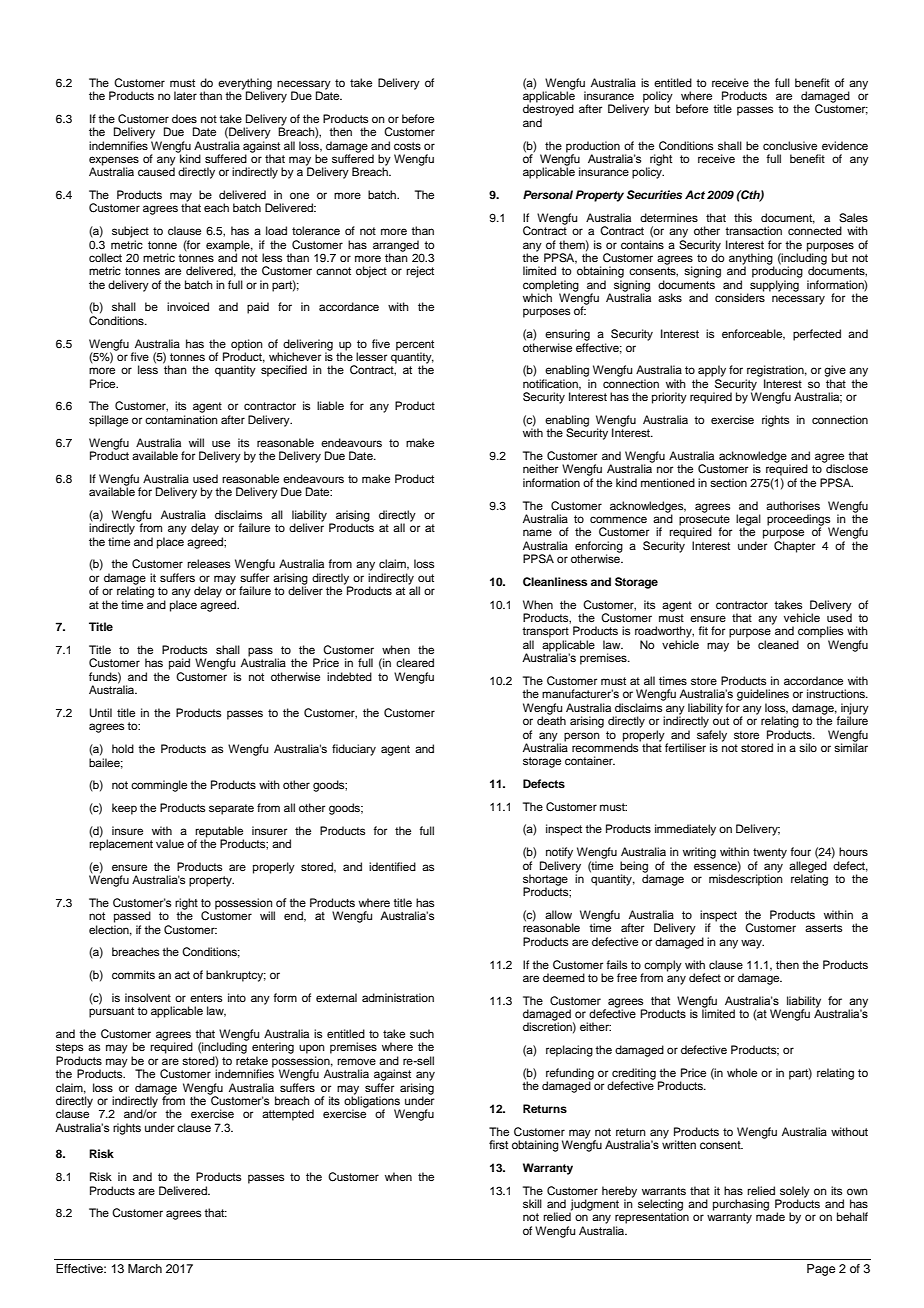  Describe the element at coordinates (133, 974) in the screenshot. I see `commits` at that location.
